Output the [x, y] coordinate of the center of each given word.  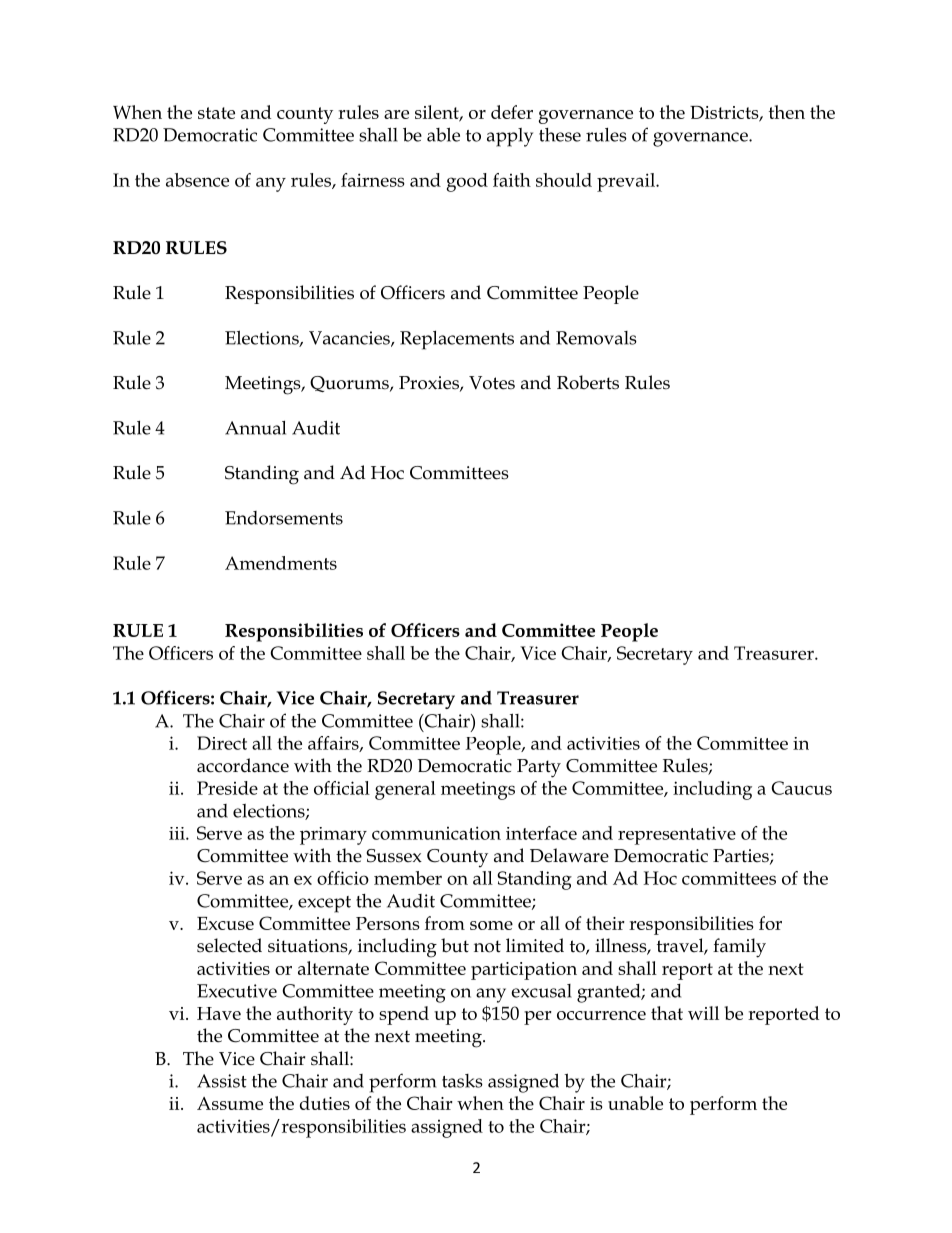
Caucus [801, 788]
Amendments [281, 563]
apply [510, 137]
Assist [222, 1081]
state [216, 113]
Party [539, 768]
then [787, 112]
